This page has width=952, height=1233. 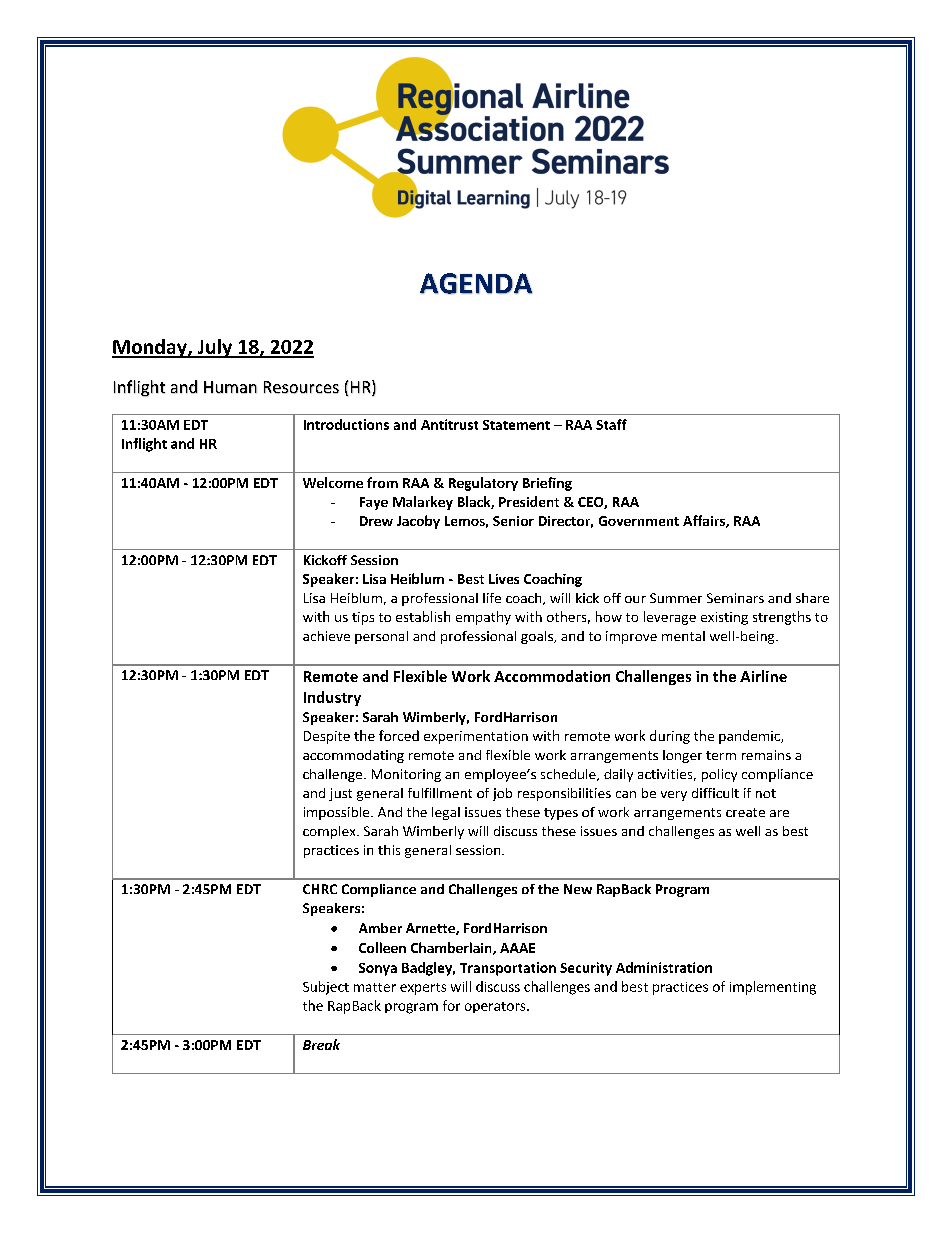 What do you see at coordinates (333, 482) in the page?
I see `Welcome` at bounding box center [333, 482].
